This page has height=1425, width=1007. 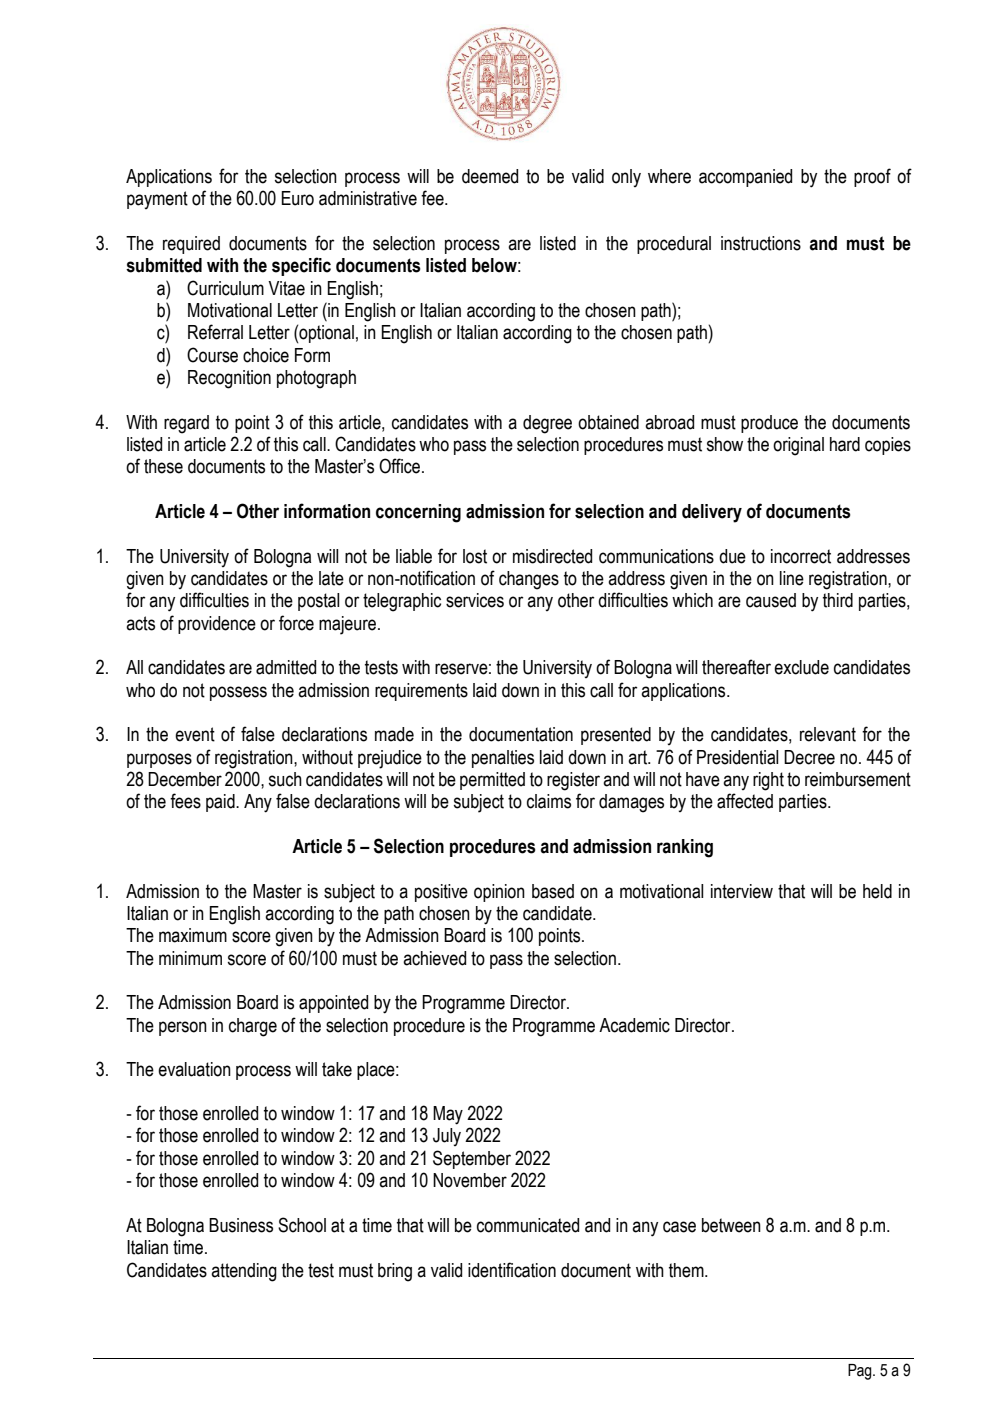 What do you see at coordinates (761, 243) in the page?
I see `instructions` at bounding box center [761, 243].
